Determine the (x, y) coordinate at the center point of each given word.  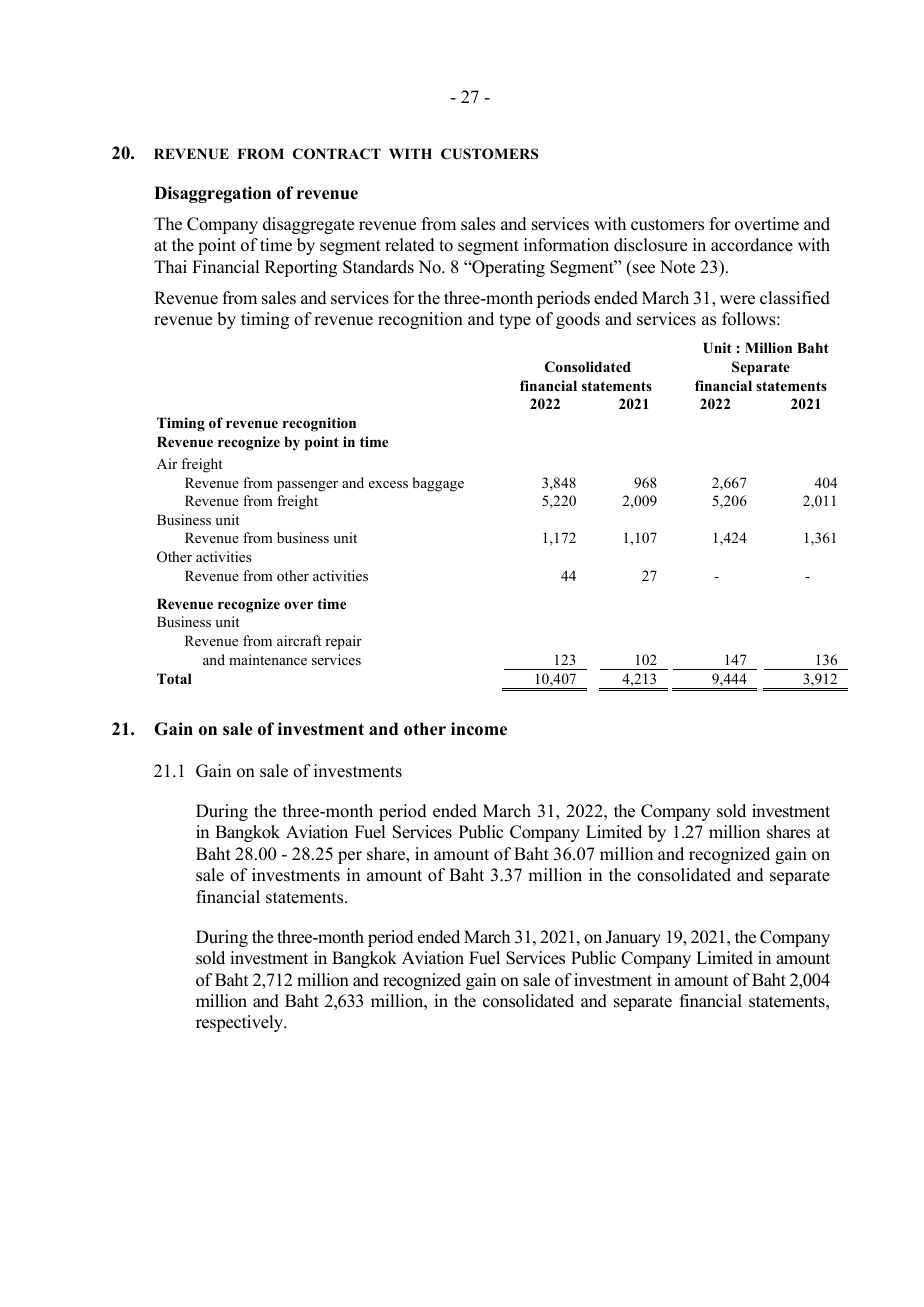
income (479, 729)
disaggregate (308, 225)
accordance (752, 245)
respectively (241, 1023)
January (633, 938)
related (410, 245)
